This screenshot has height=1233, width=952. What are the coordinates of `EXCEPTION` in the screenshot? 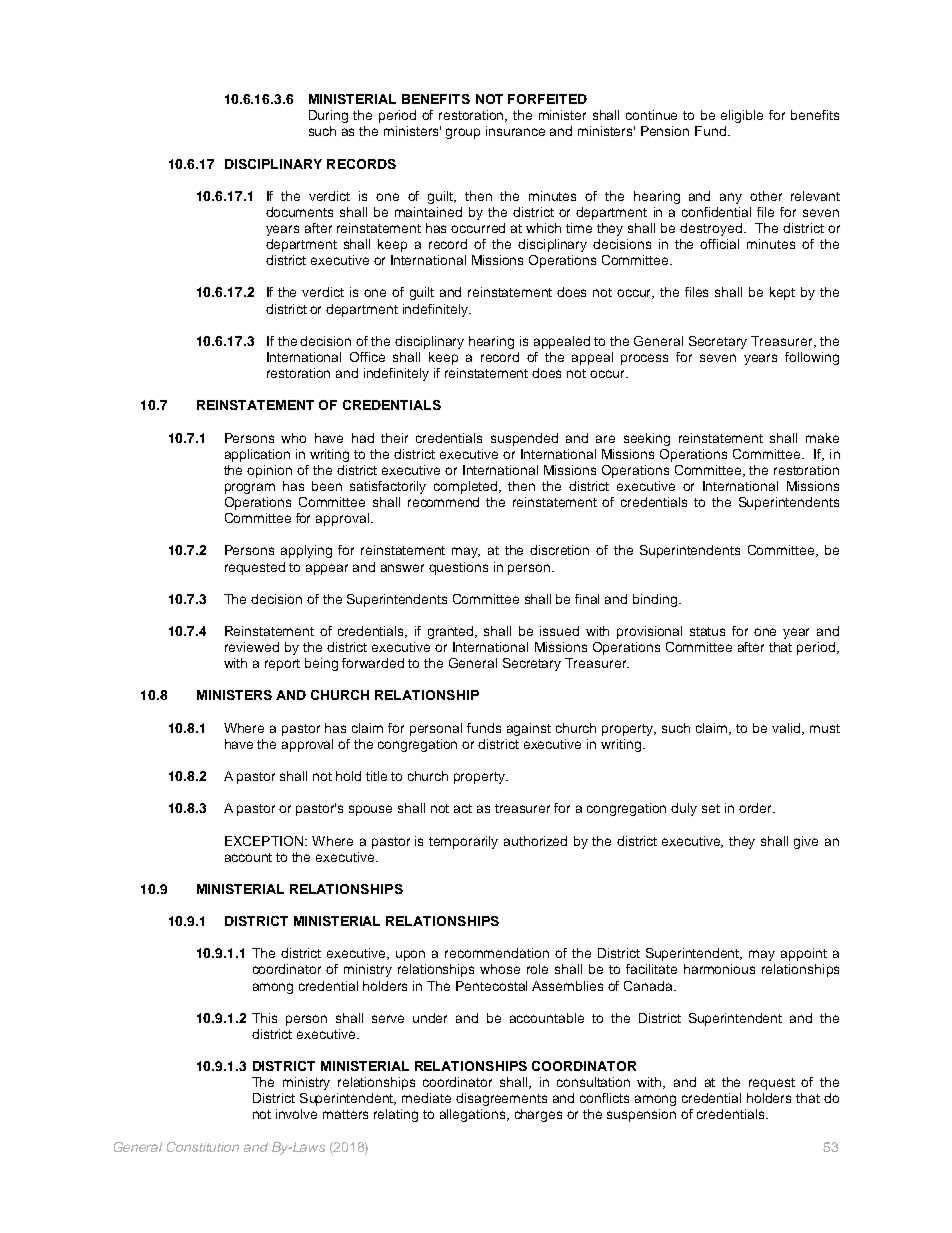 It's located at (265, 841).
